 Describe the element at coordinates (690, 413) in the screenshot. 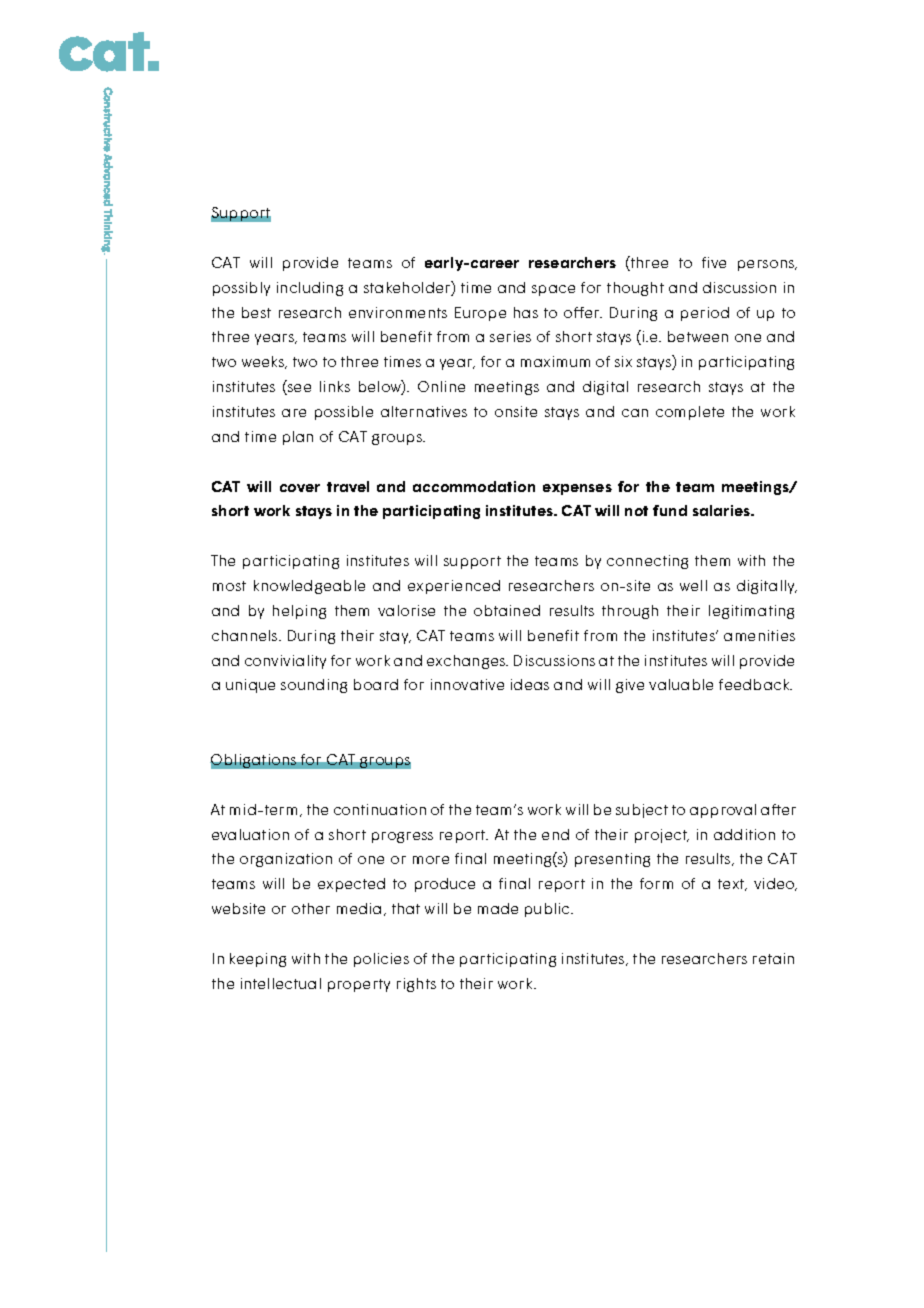

I see `complete` at that location.
